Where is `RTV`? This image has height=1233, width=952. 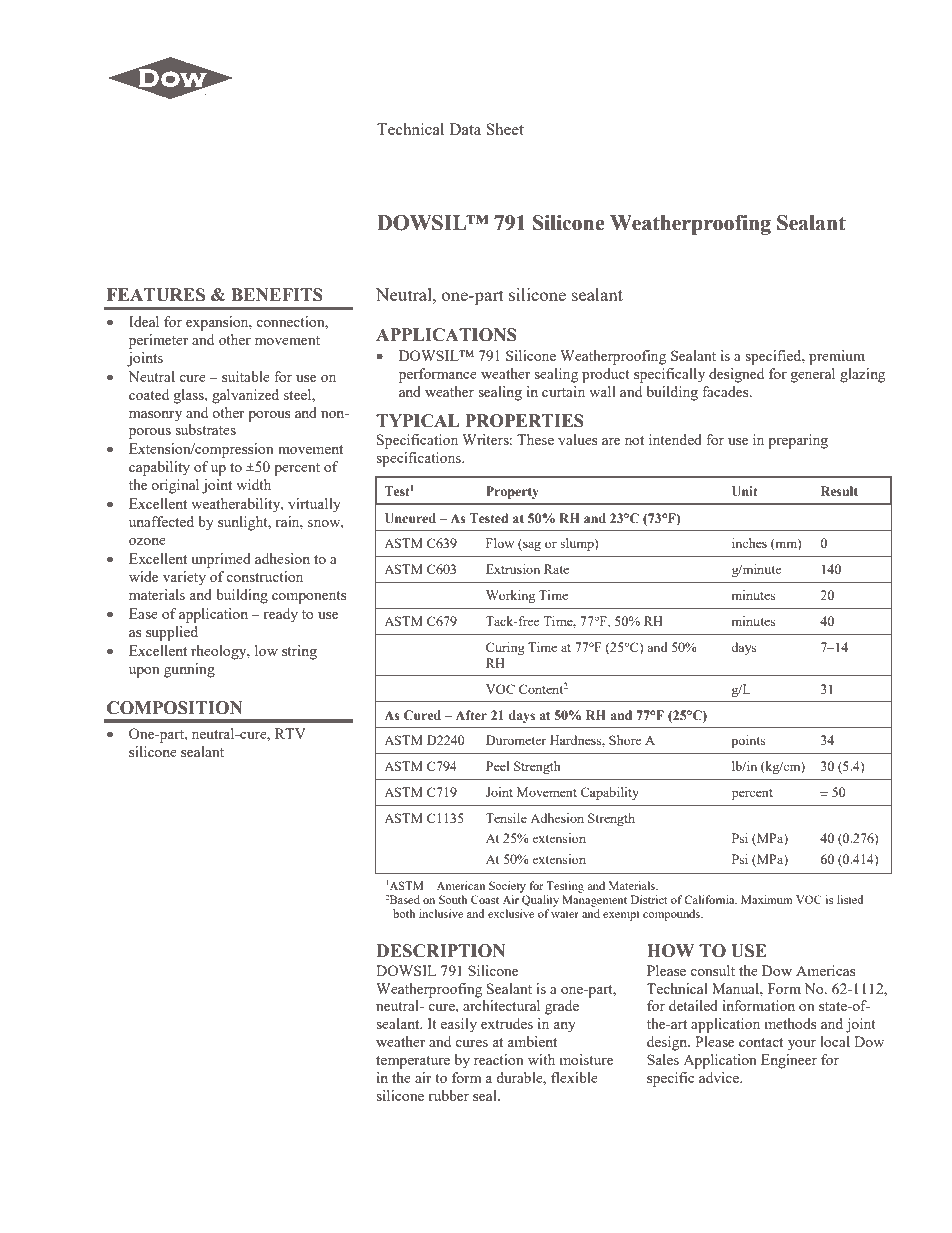 RTV is located at coordinates (290, 733).
